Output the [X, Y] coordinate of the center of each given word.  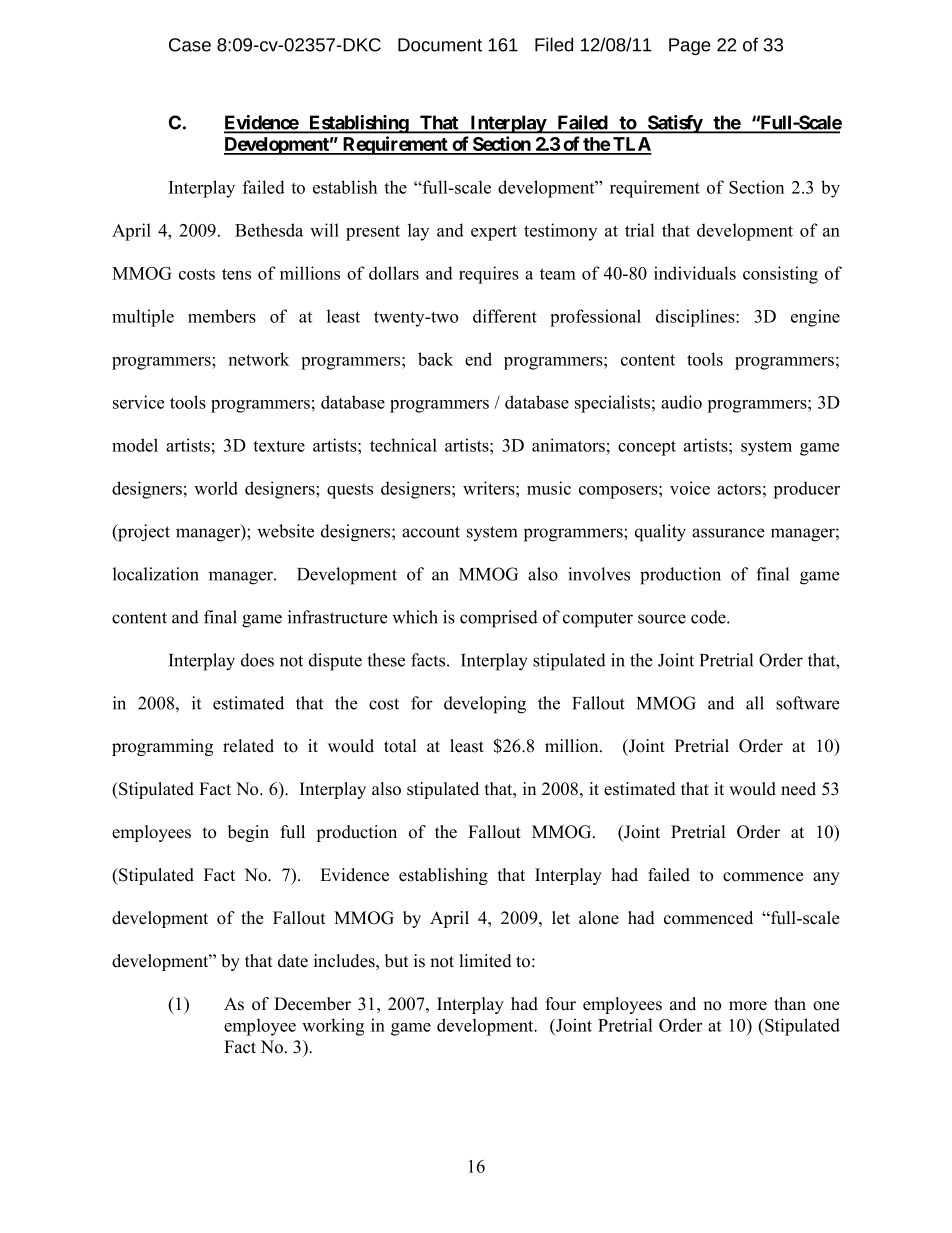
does [257, 660]
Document [440, 45]
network [259, 359]
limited [486, 961]
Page [690, 46]
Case [190, 45]
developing [485, 705]
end [478, 359]
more [748, 1006]
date [293, 961]
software [808, 703]
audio [681, 402]
